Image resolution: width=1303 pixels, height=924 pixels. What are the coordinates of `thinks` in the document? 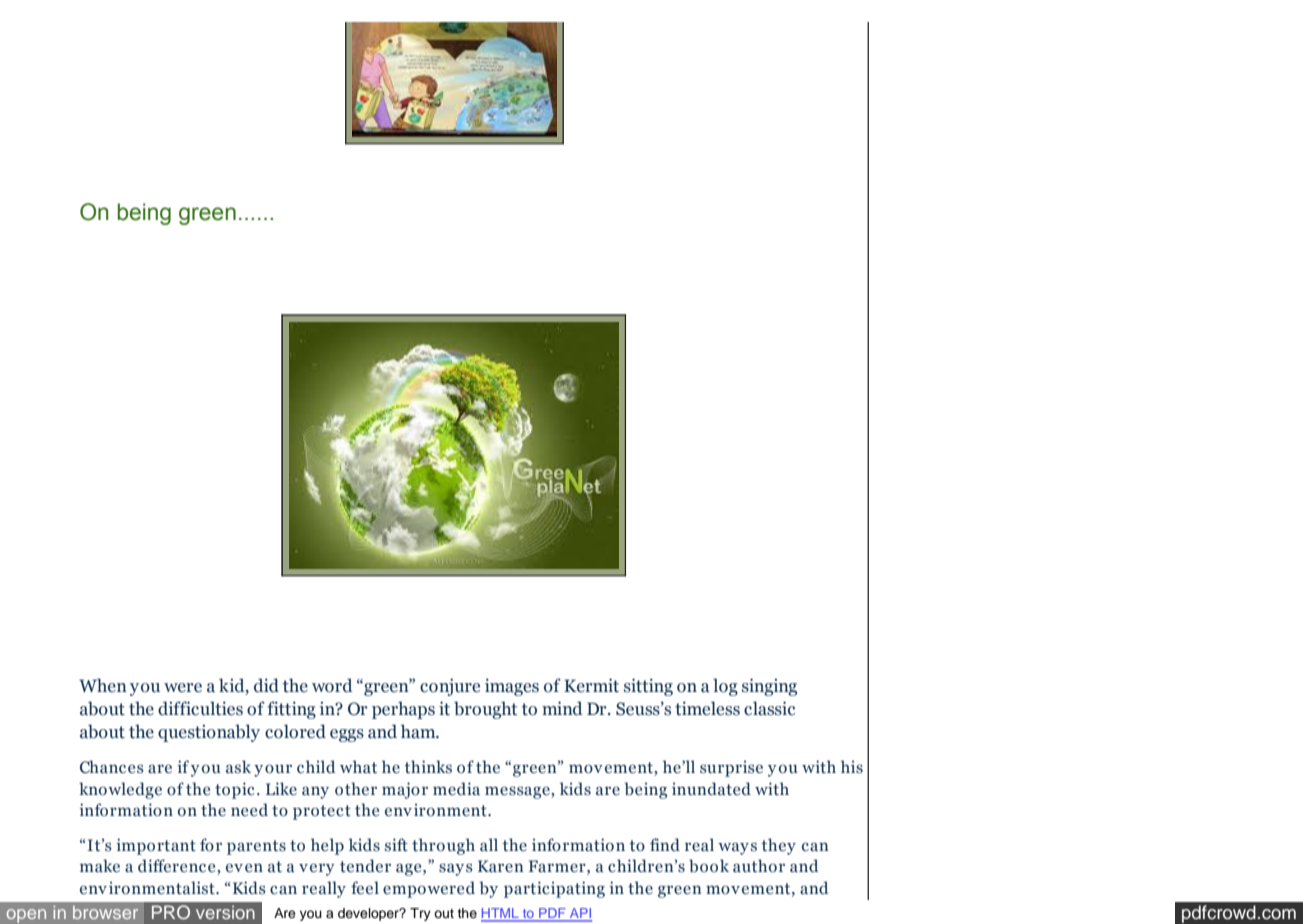 It's located at (428, 767).
